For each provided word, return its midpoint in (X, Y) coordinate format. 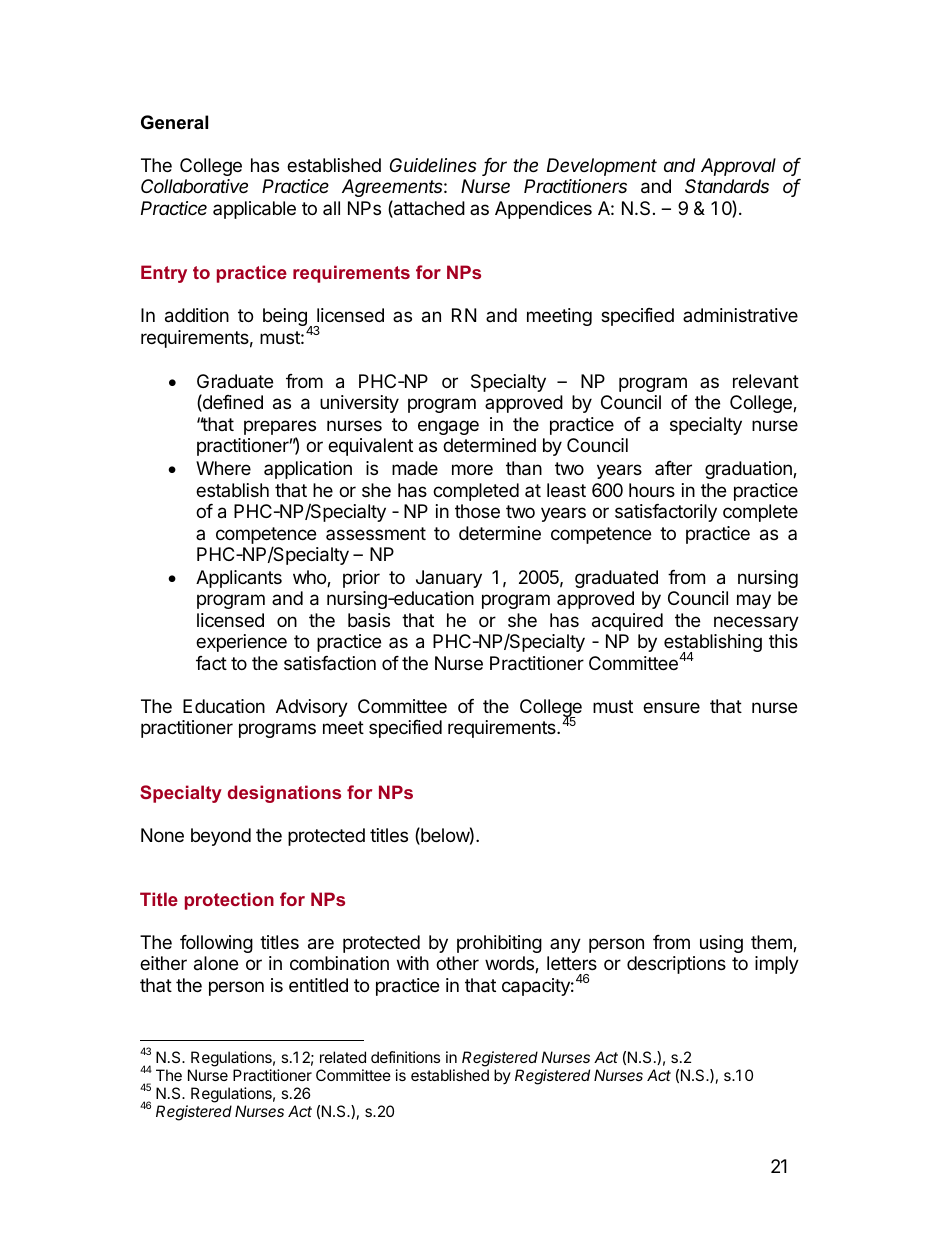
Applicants (239, 579)
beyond (221, 837)
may (754, 601)
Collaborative (194, 186)
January (449, 579)
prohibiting (499, 944)
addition (197, 315)
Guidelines (433, 165)
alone (216, 963)
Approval (738, 167)
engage (448, 427)
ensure (671, 707)
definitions (405, 1057)
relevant (766, 381)
